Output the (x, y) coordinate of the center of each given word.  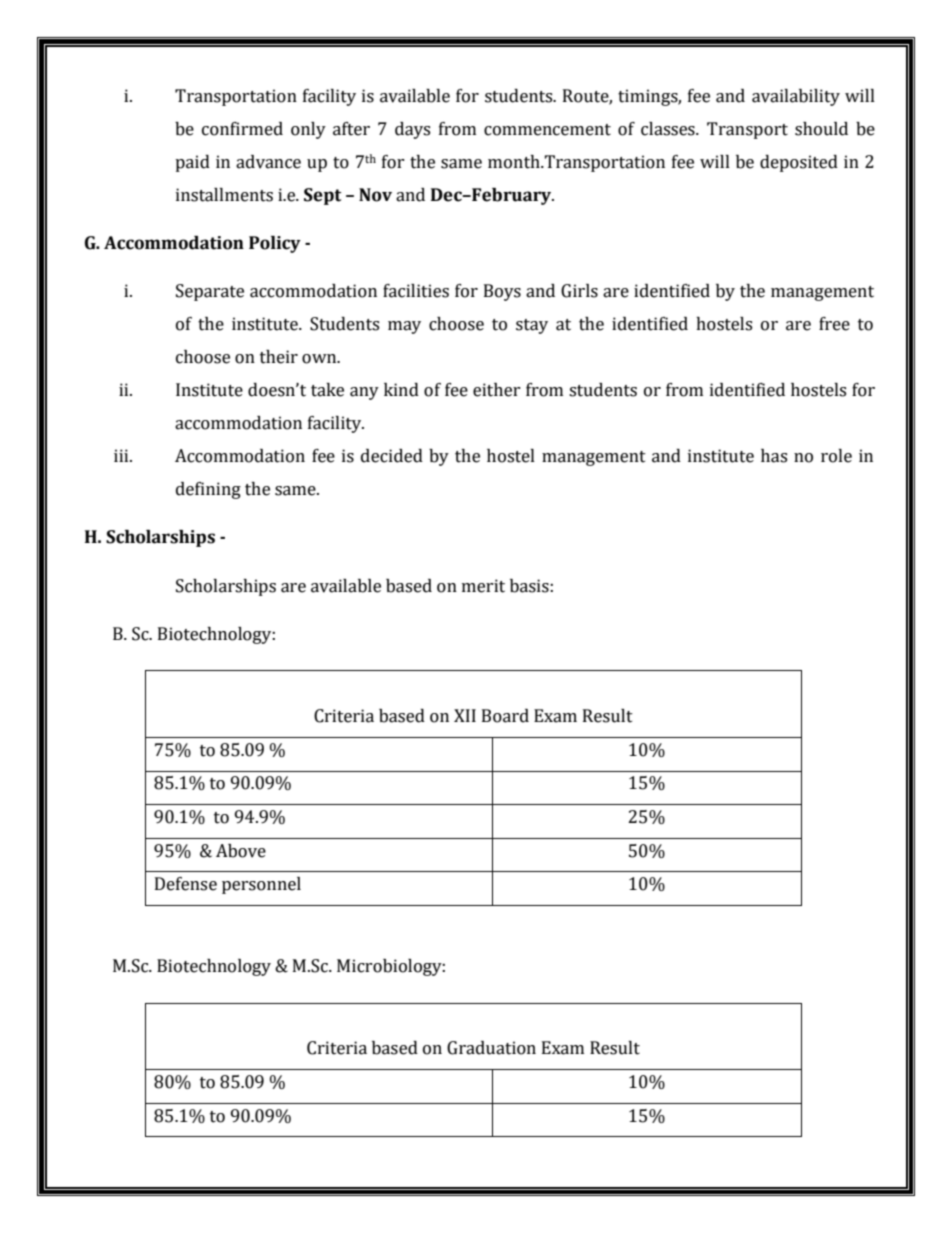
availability (796, 97)
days (412, 130)
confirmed (242, 129)
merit (483, 586)
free (834, 324)
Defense (186, 884)
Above (241, 851)
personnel (261, 885)
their (279, 357)
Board (505, 716)
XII (465, 715)
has (774, 456)
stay (532, 326)
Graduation (491, 1048)
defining (208, 490)
